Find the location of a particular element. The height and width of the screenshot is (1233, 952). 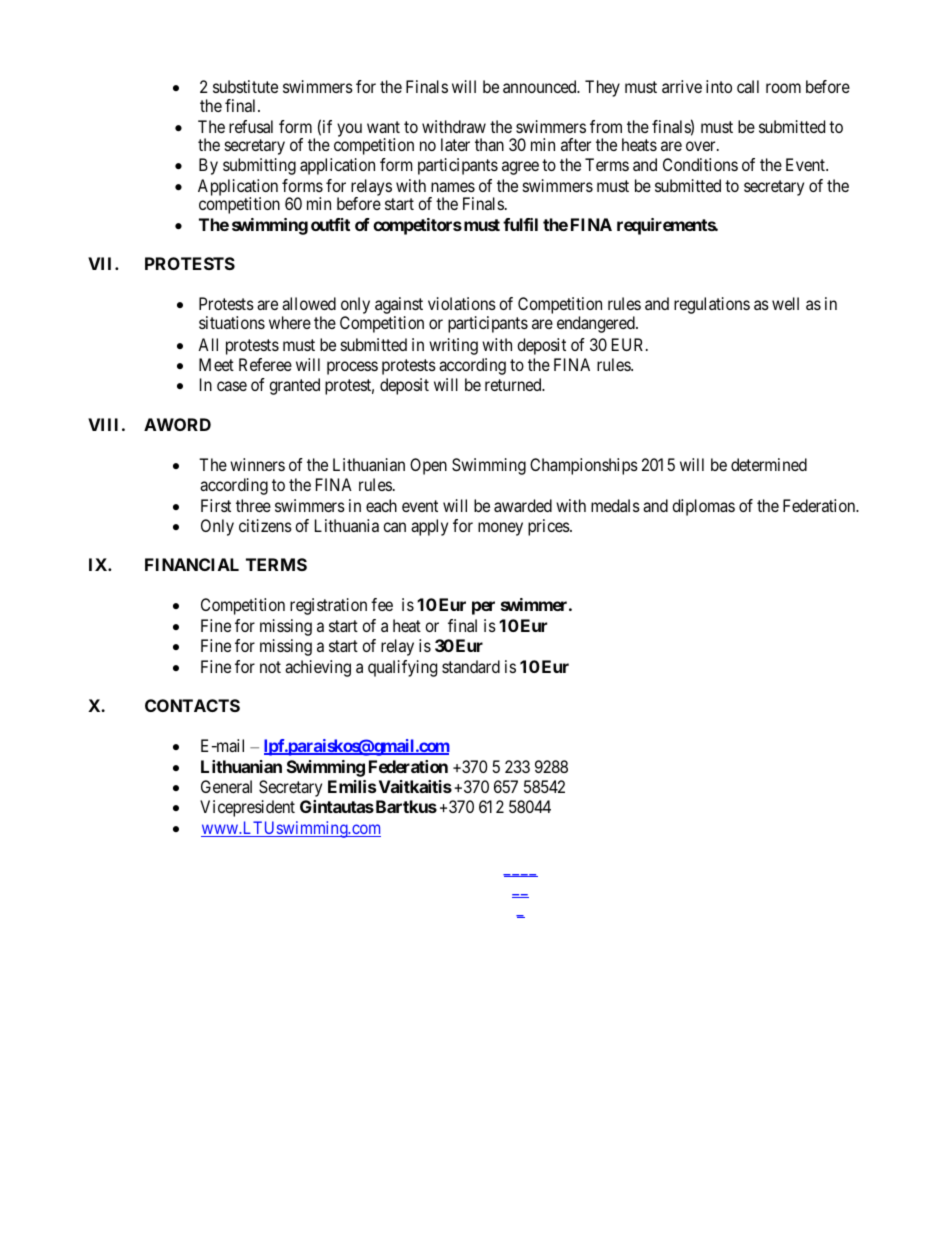

qualifying is located at coordinates (402, 668).
